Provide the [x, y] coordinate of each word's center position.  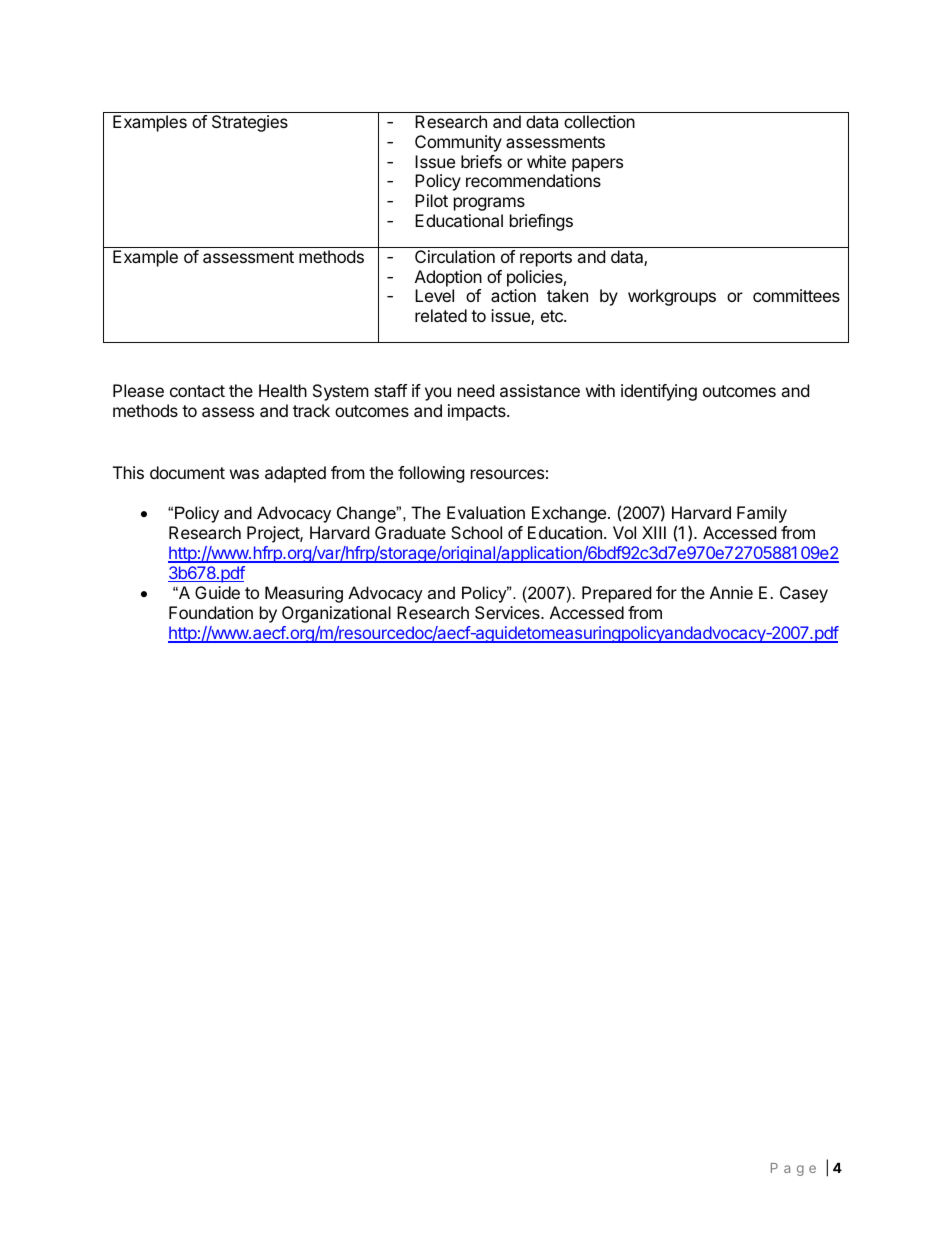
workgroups [672, 297]
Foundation [211, 612]
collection [599, 121]
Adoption [448, 278]
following [431, 474]
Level [434, 295]
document [187, 472]
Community [458, 143]
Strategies [250, 123]
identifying [659, 392]
